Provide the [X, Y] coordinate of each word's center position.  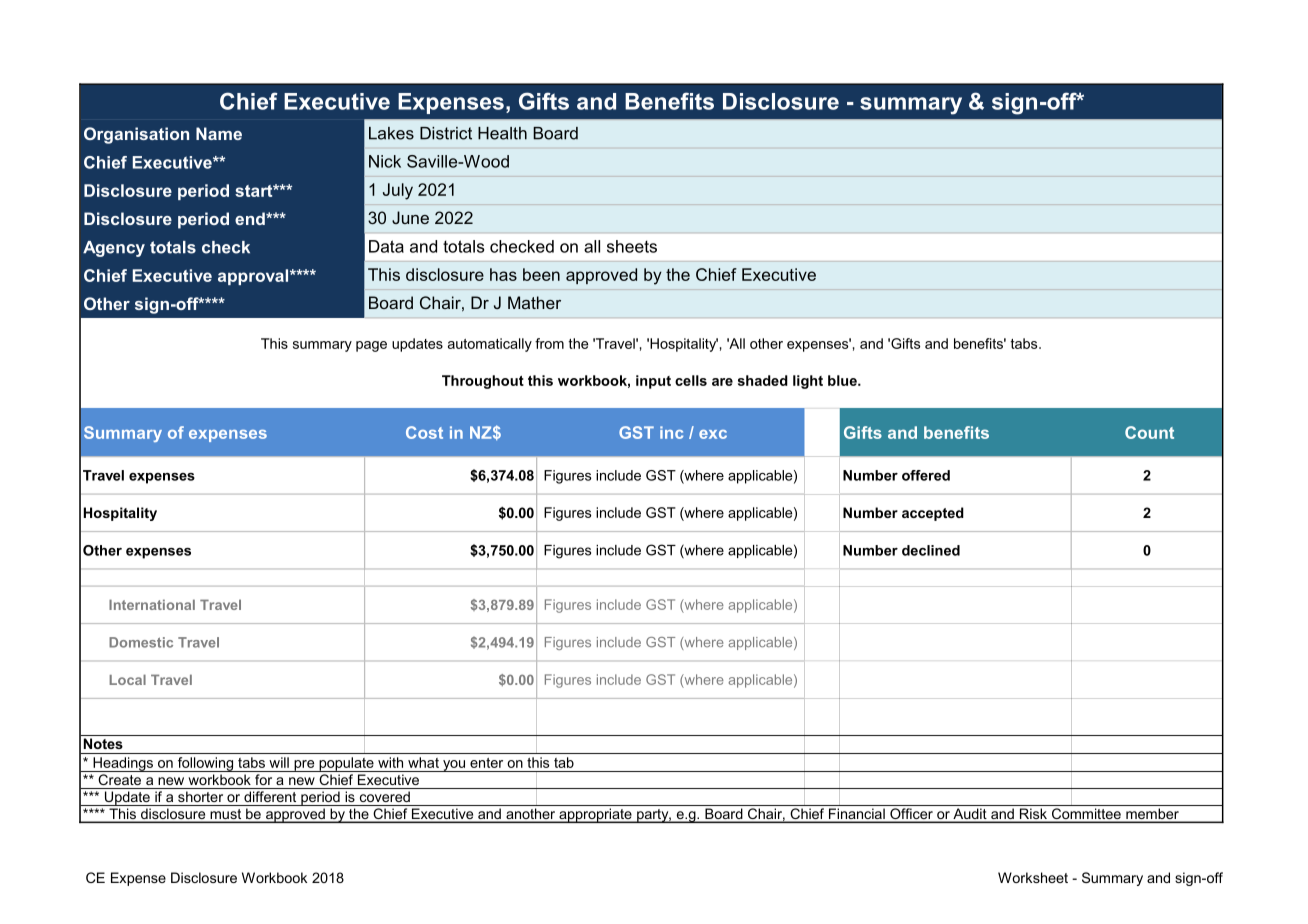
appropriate [595, 815]
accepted [933, 514]
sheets [632, 246]
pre [304, 766]
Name [219, 133]
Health [502, 133]
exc [713, 434]
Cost [424, 432]
